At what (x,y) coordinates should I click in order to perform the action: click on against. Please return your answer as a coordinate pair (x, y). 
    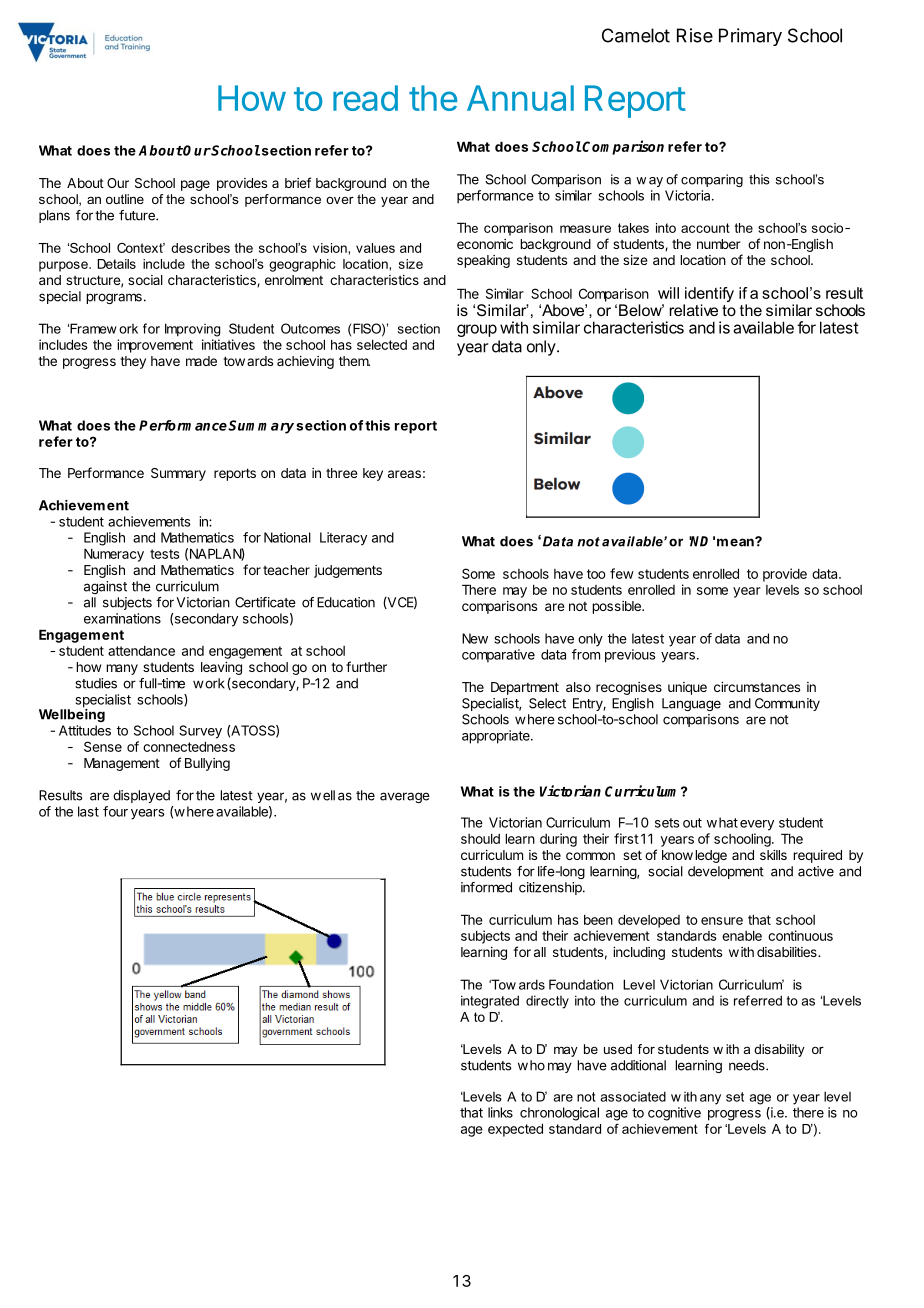
    Looking at the image, I should click on (105, 587).
